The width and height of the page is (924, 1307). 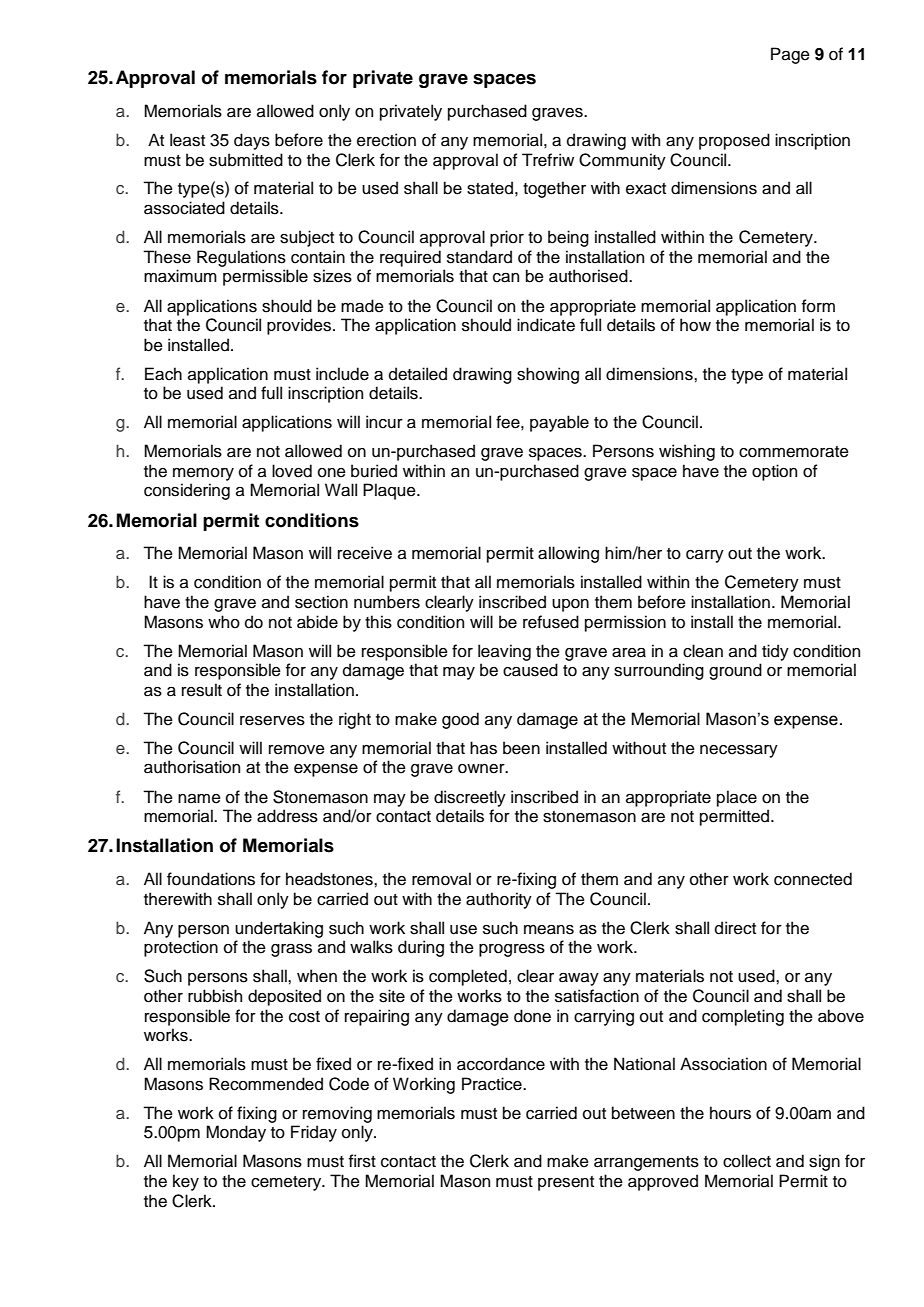 What do you see at coordinates (203, 474) in the page?
I see `memory` at bounding box center [203, 474].
